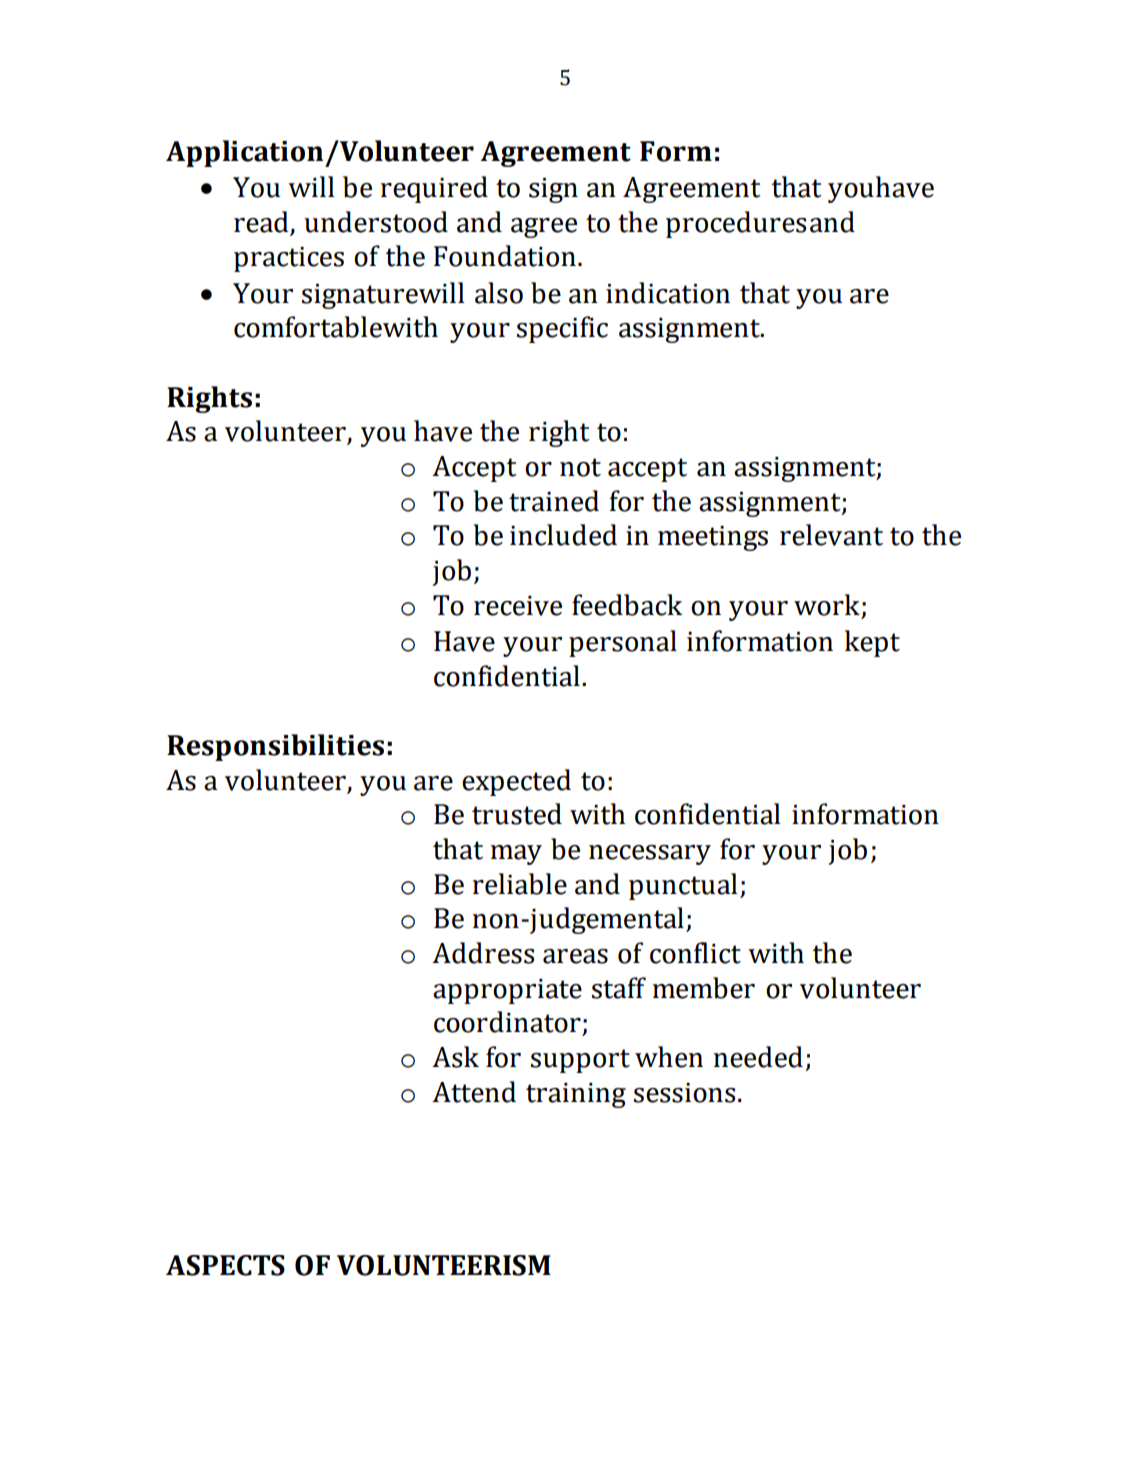 The height and width of the image is (1464, 1131). What do you see at coordinates (261, 222) in the image?
I see `read` at bounding box center [261, 222].
